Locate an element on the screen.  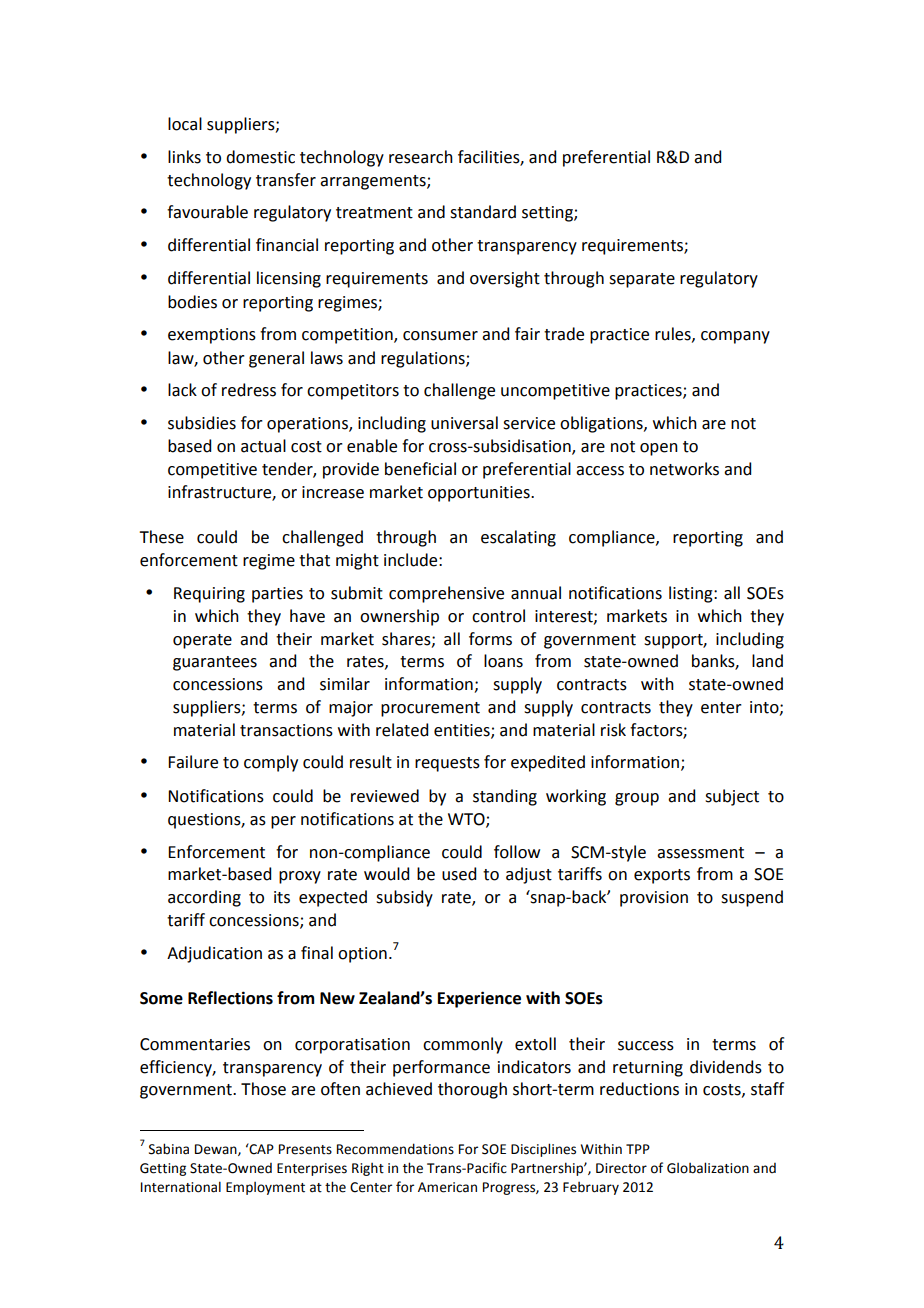
commonly is located at coordinates (463, 1045).
